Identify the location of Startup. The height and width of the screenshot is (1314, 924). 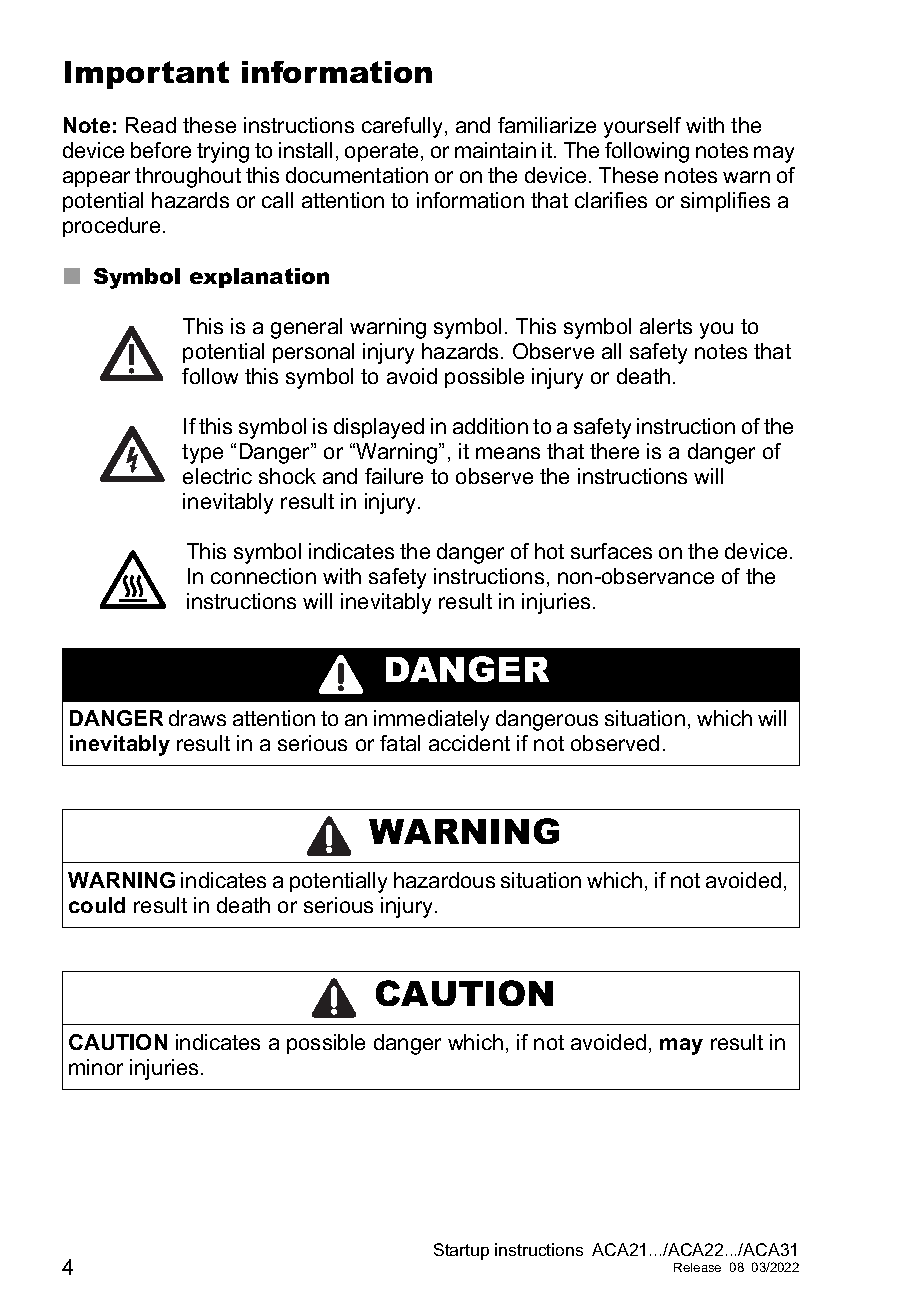
(461, 1251).
